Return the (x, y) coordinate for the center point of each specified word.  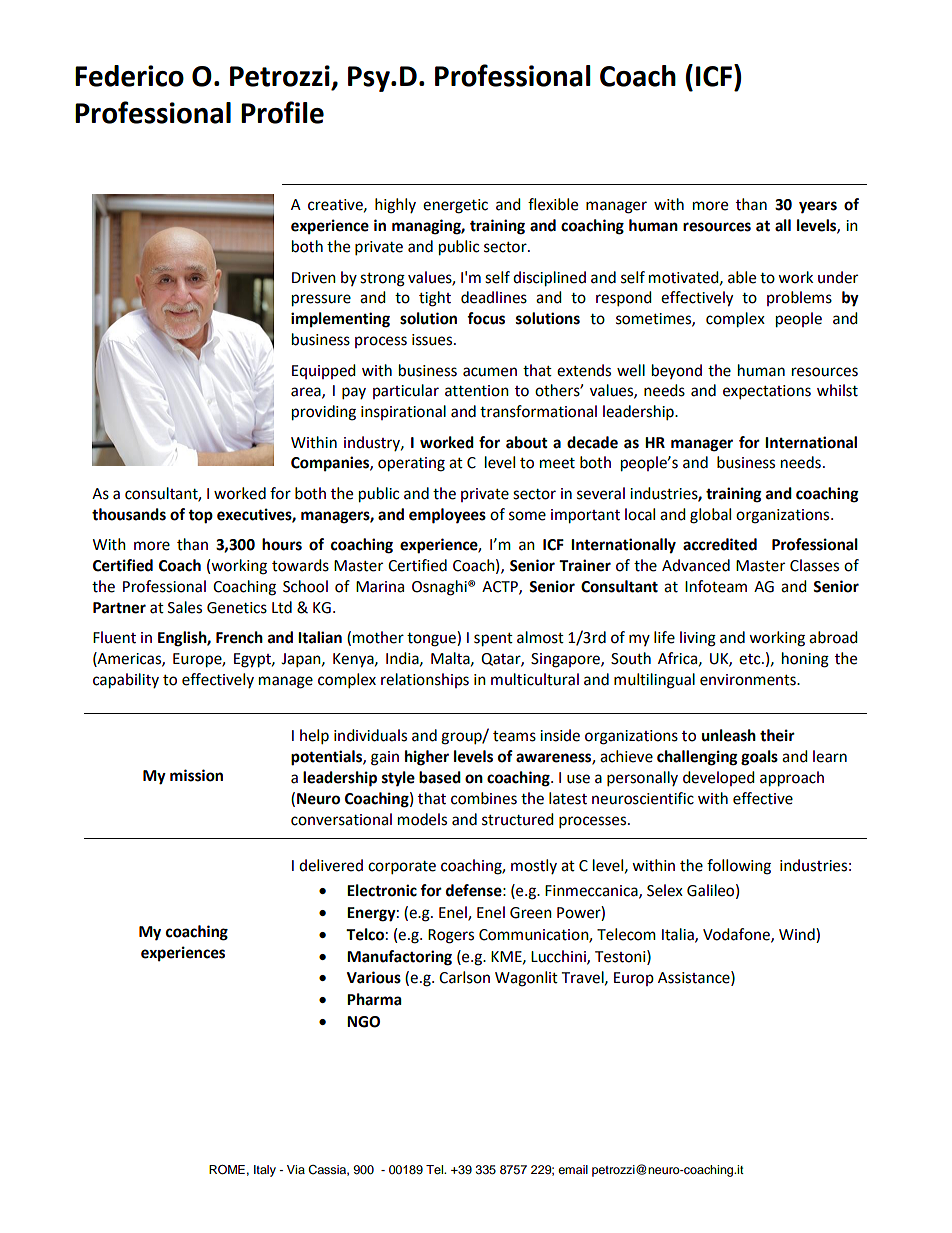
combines (484, 798)
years (818, 207)
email (573, 1169)
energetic (455, 206)
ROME (227, 1170)
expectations (767, 392)
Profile (282, 112)
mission (196, 775)
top (200, 517)
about (527, 442)
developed (719, 778)
